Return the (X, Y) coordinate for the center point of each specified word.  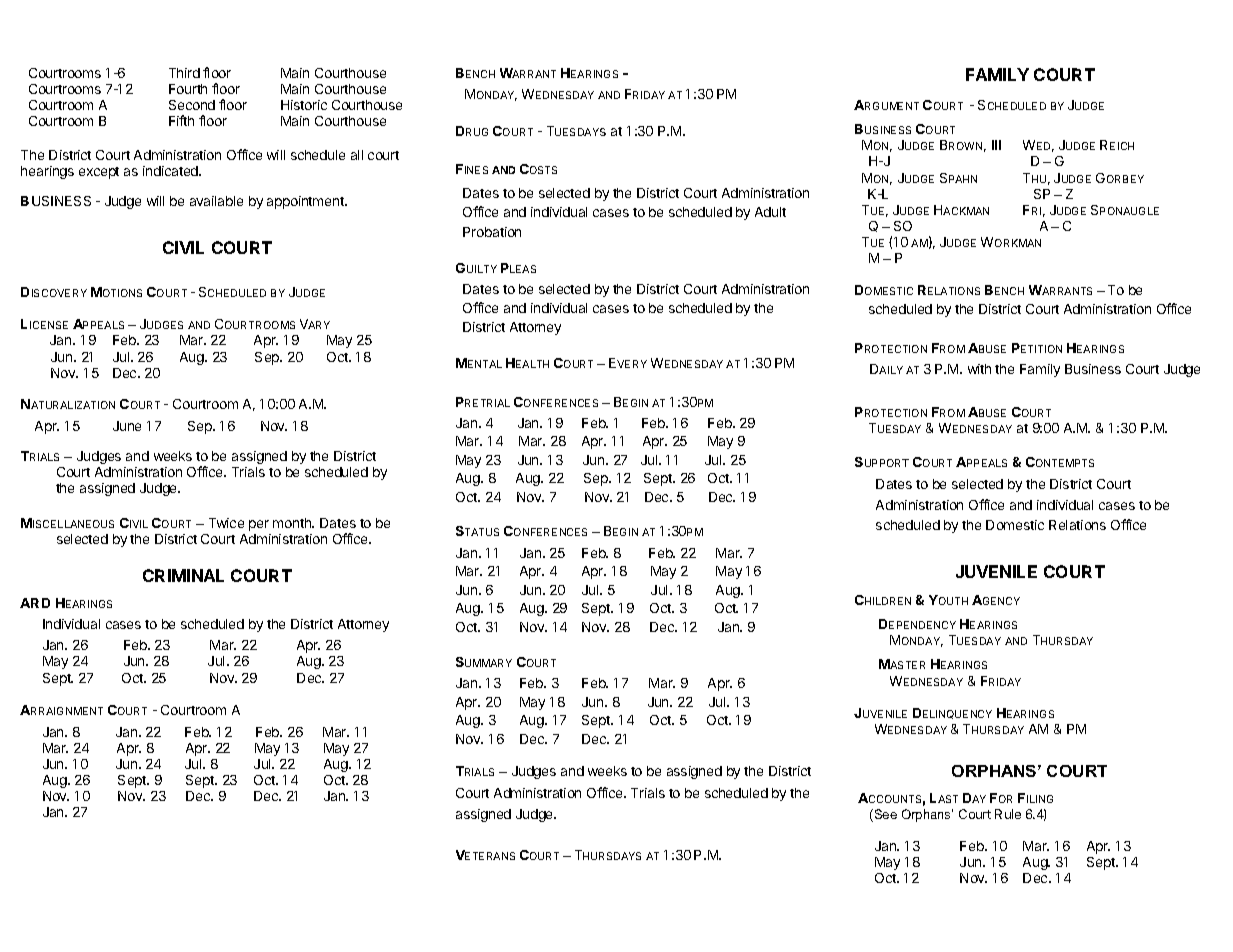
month (293, 523)
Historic (304, 105)
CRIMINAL (183, 575)
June (127, 426)
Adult (770, 212)
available (216, 201)
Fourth (188, 89)
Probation (492, 232)
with (979, 369)
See (884, 815)
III (996, 145)
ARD (35, 603)
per (259, 525)
